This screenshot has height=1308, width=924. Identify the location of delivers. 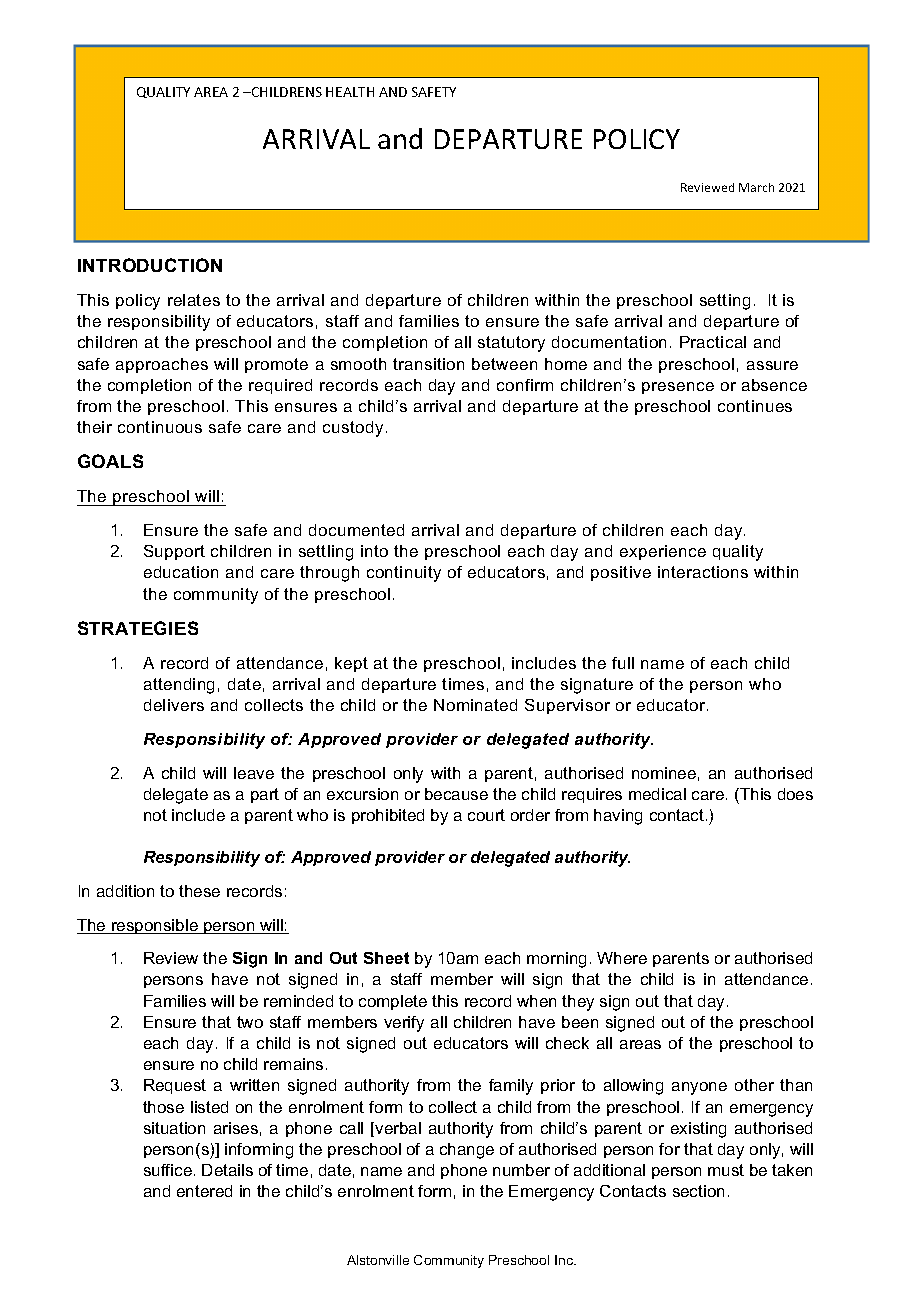
(174, 705).
